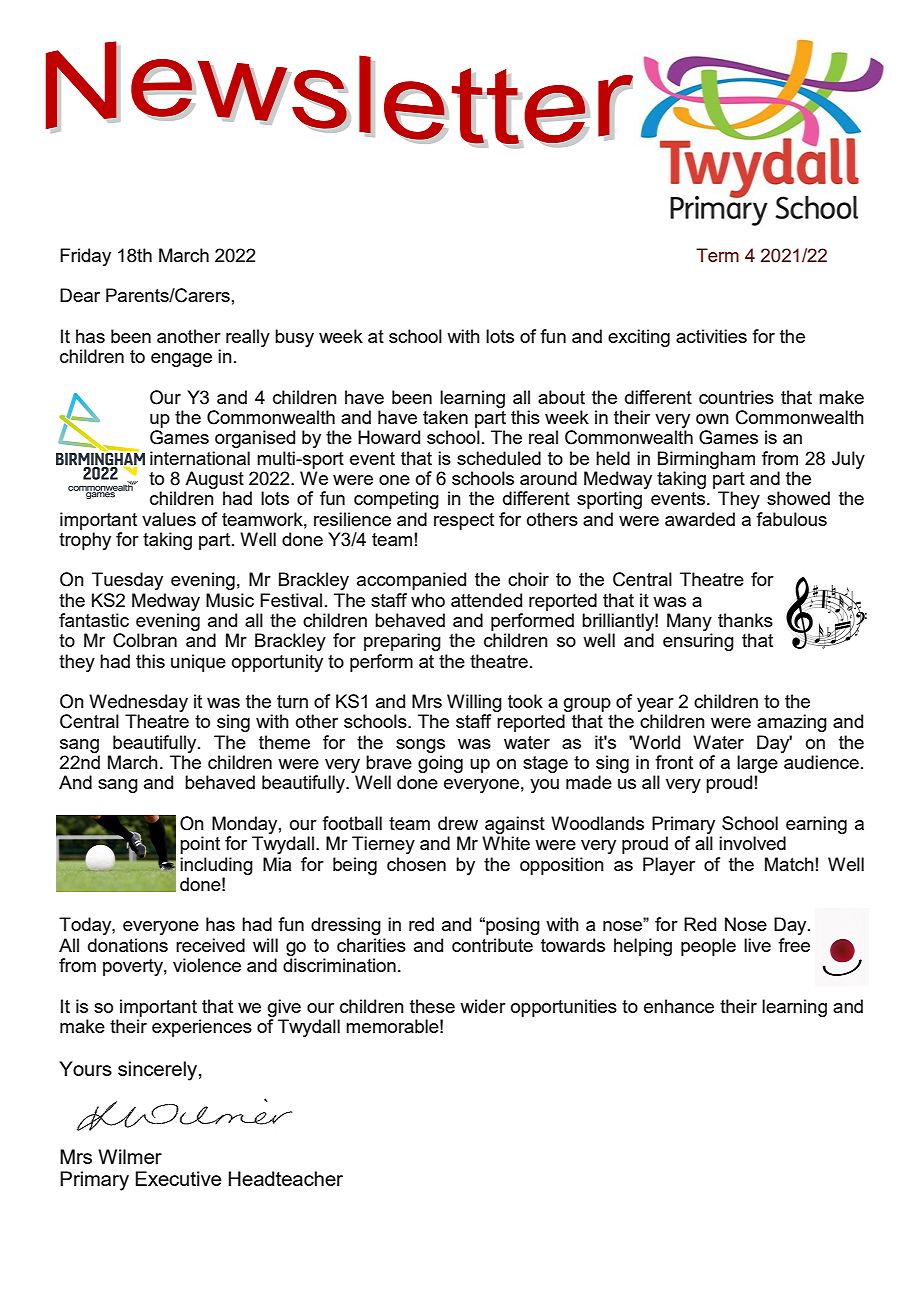 The image size is (924, 1308). Describe the element at coordinates (458, 823) in the screenshot. I see `drew` at that location.
